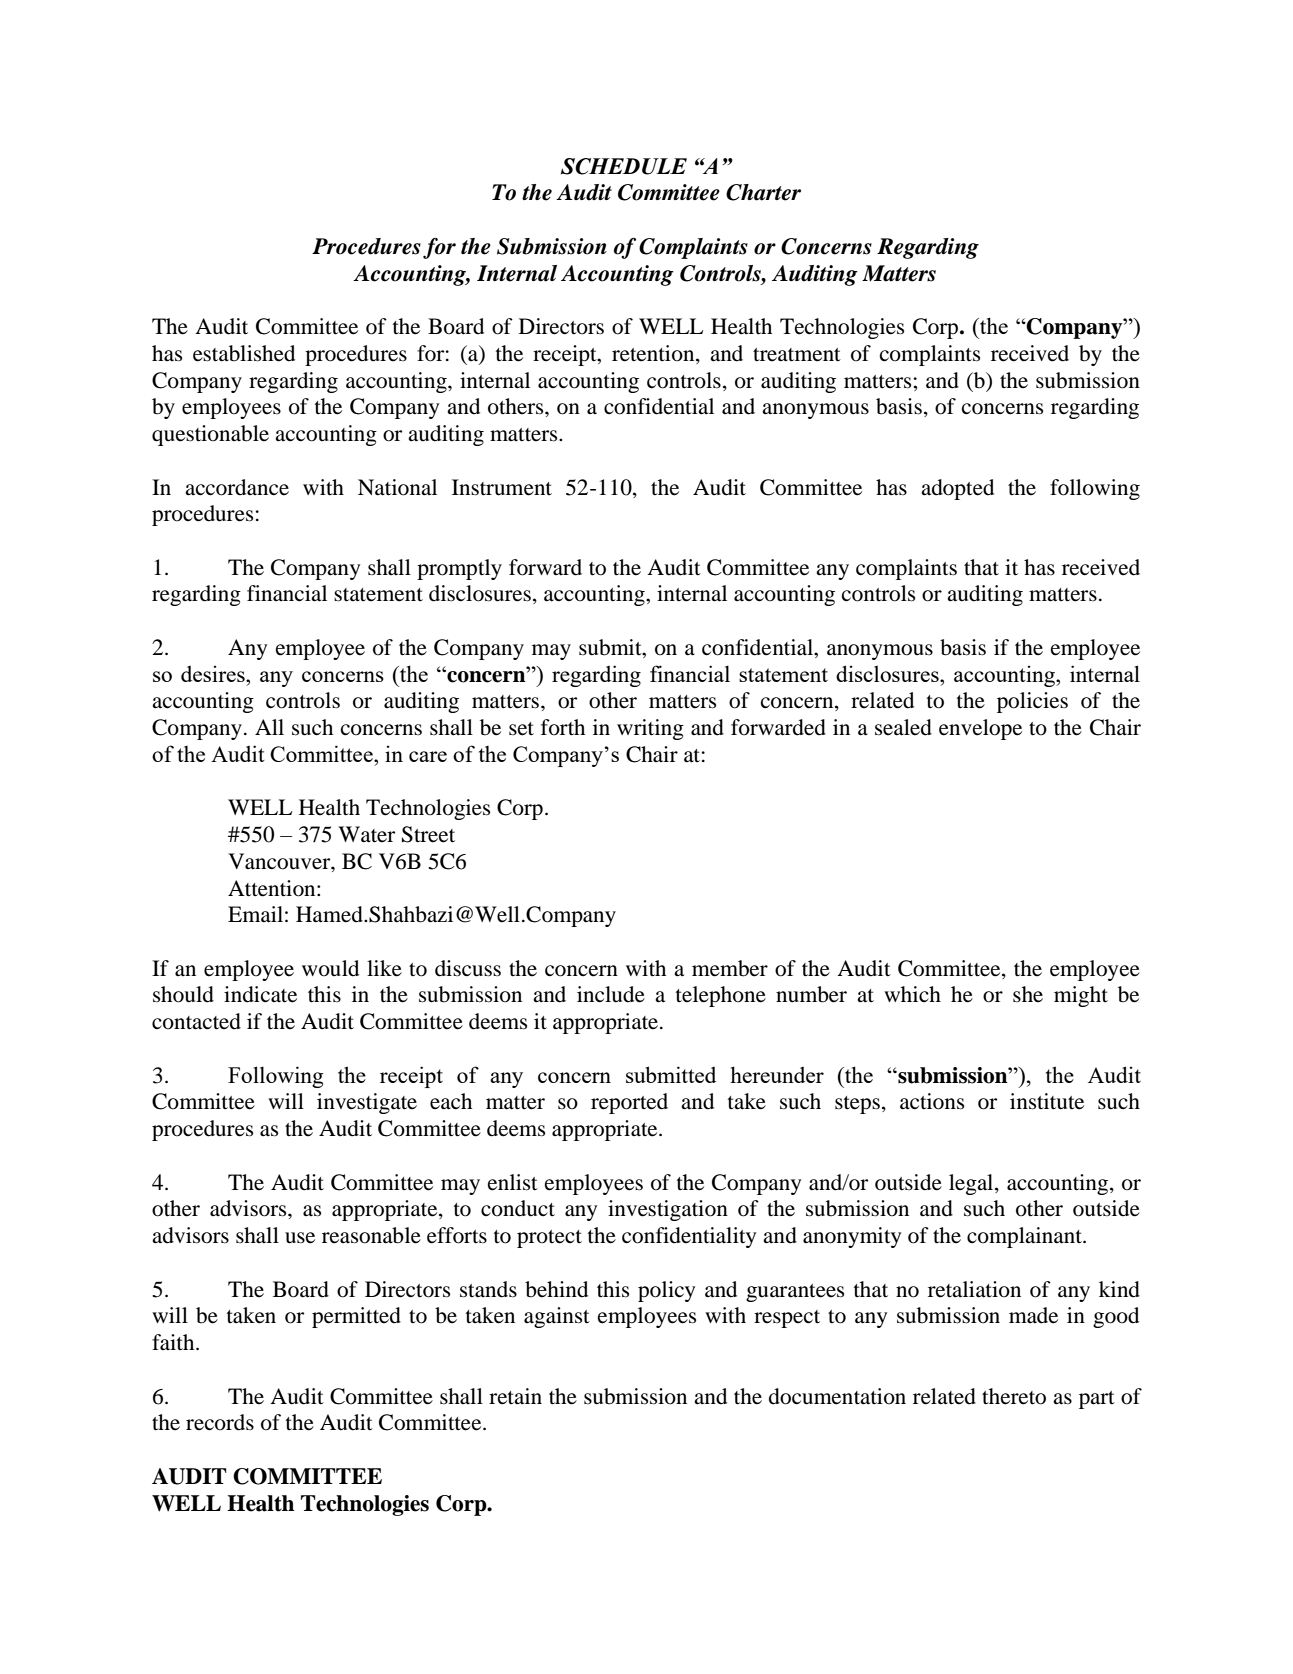 This screenshot has width=1293, height=1674. Describe the element at coordinates (763, 192) in the screenshot. I see `Charter` at that location.
